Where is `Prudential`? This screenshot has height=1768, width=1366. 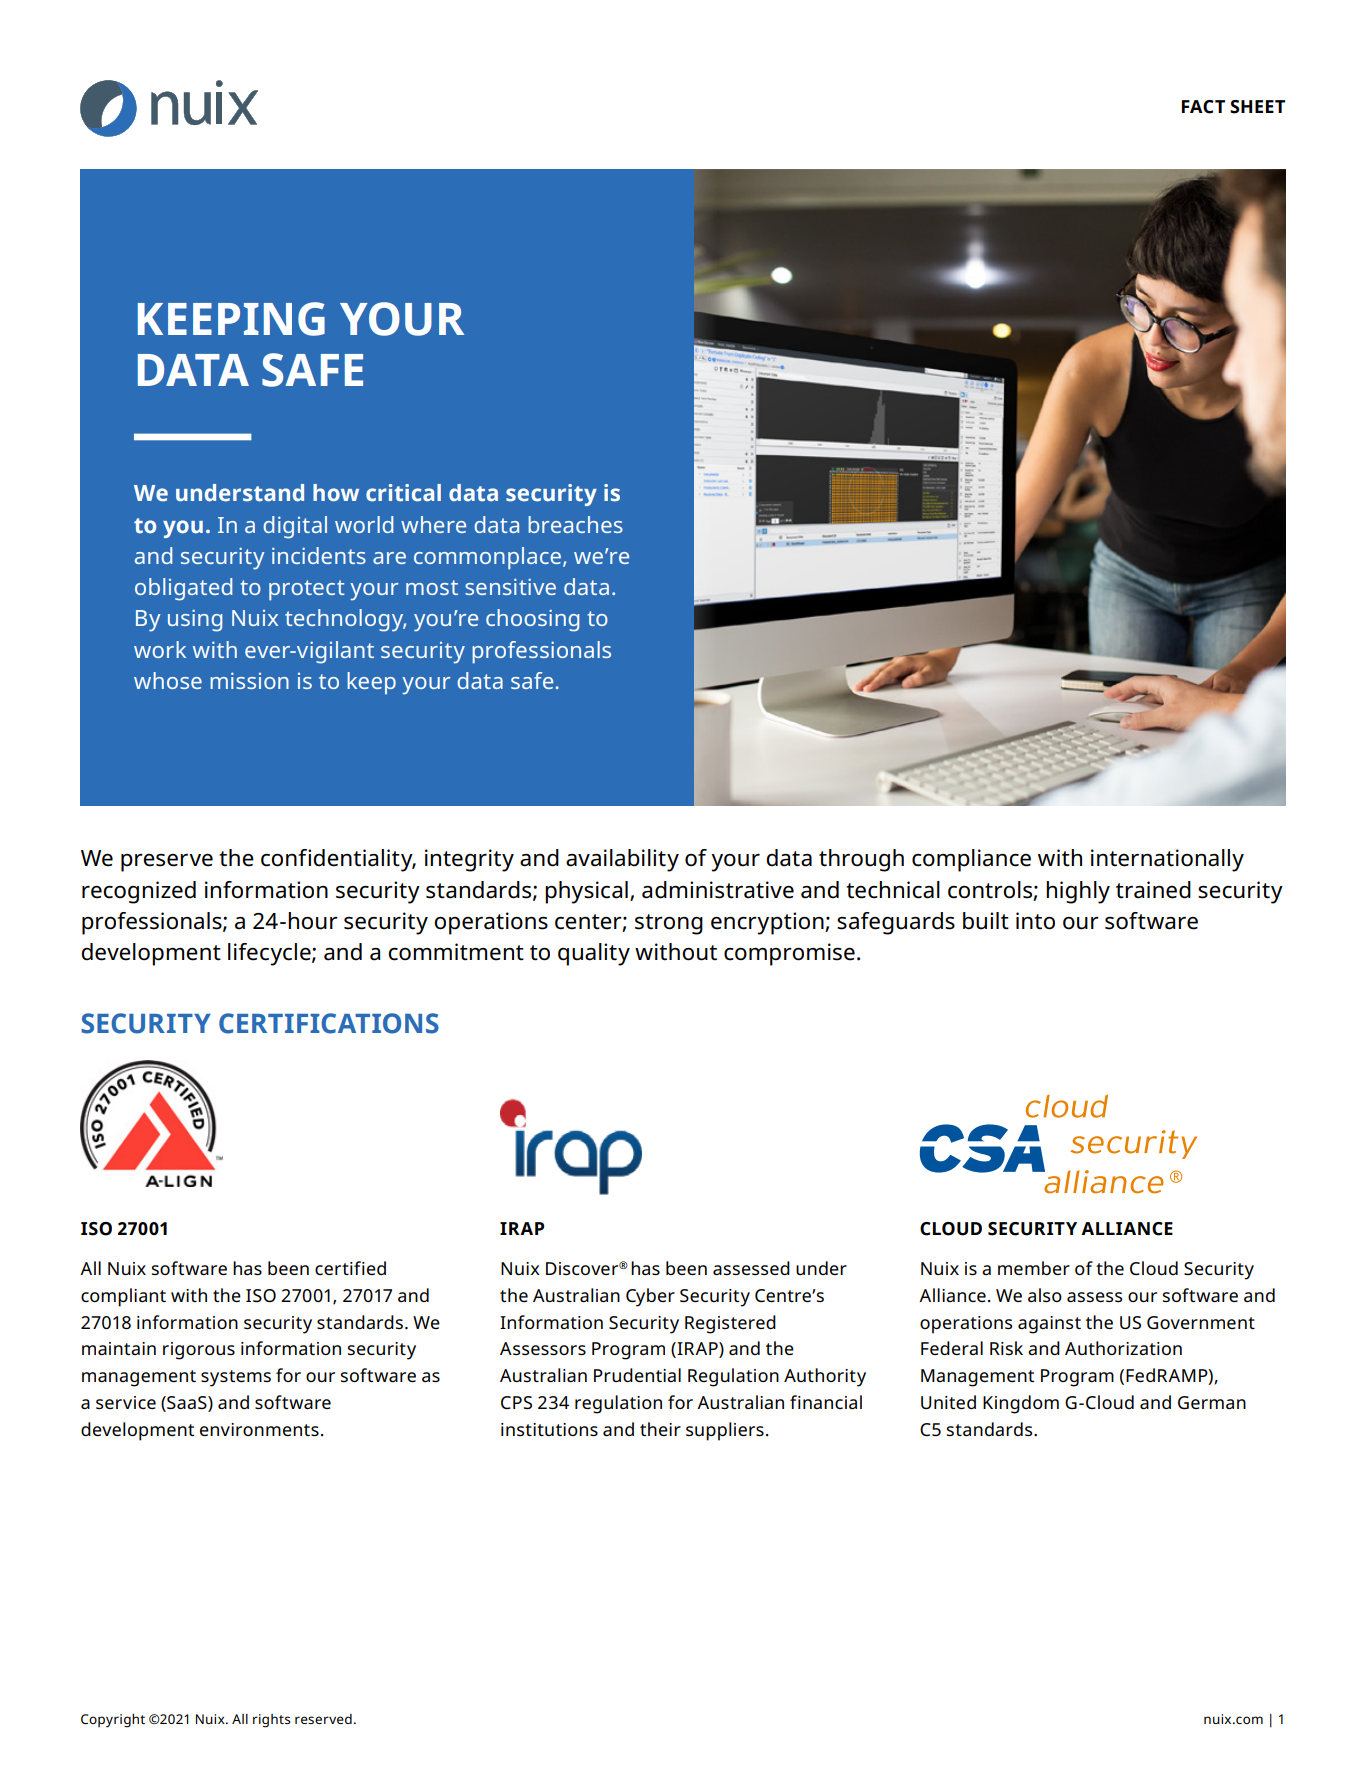
Prudential is located at coordinates (637, 1375).
